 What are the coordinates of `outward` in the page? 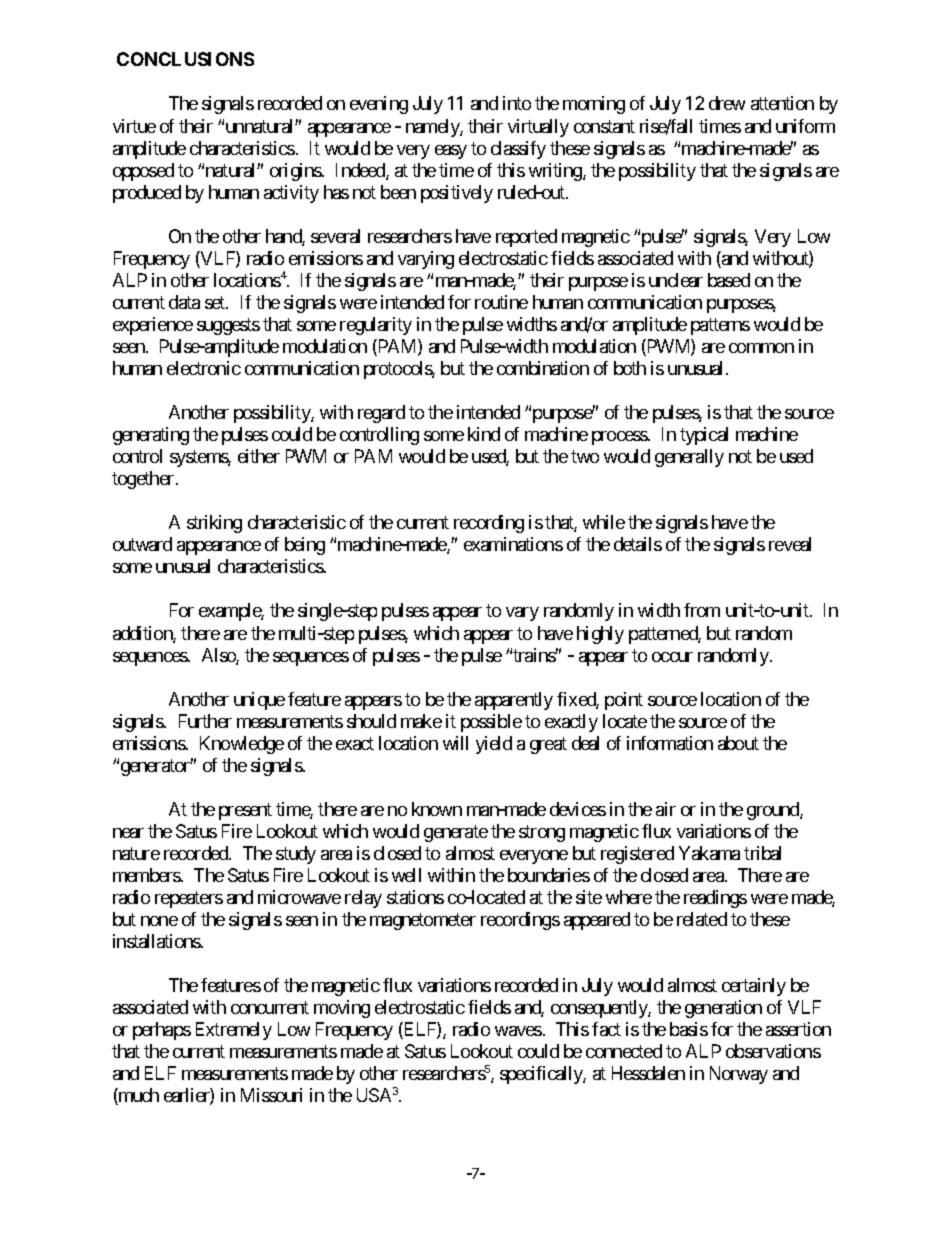 It's located at (142, 544).
